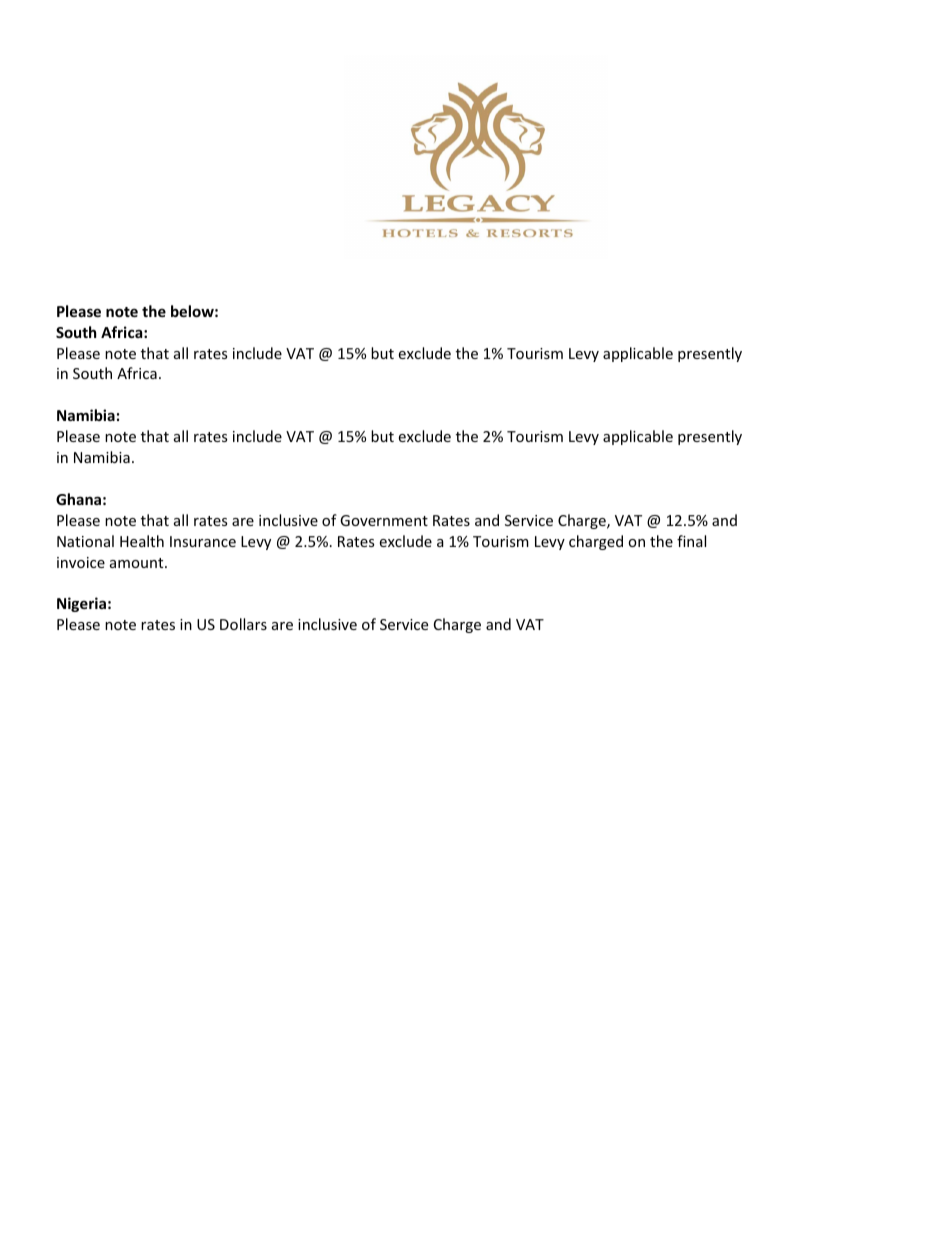  What do you see at coordinates (81, 604) in the screenshot?
I see `Nigeria` at bounding box center [81, 604].
